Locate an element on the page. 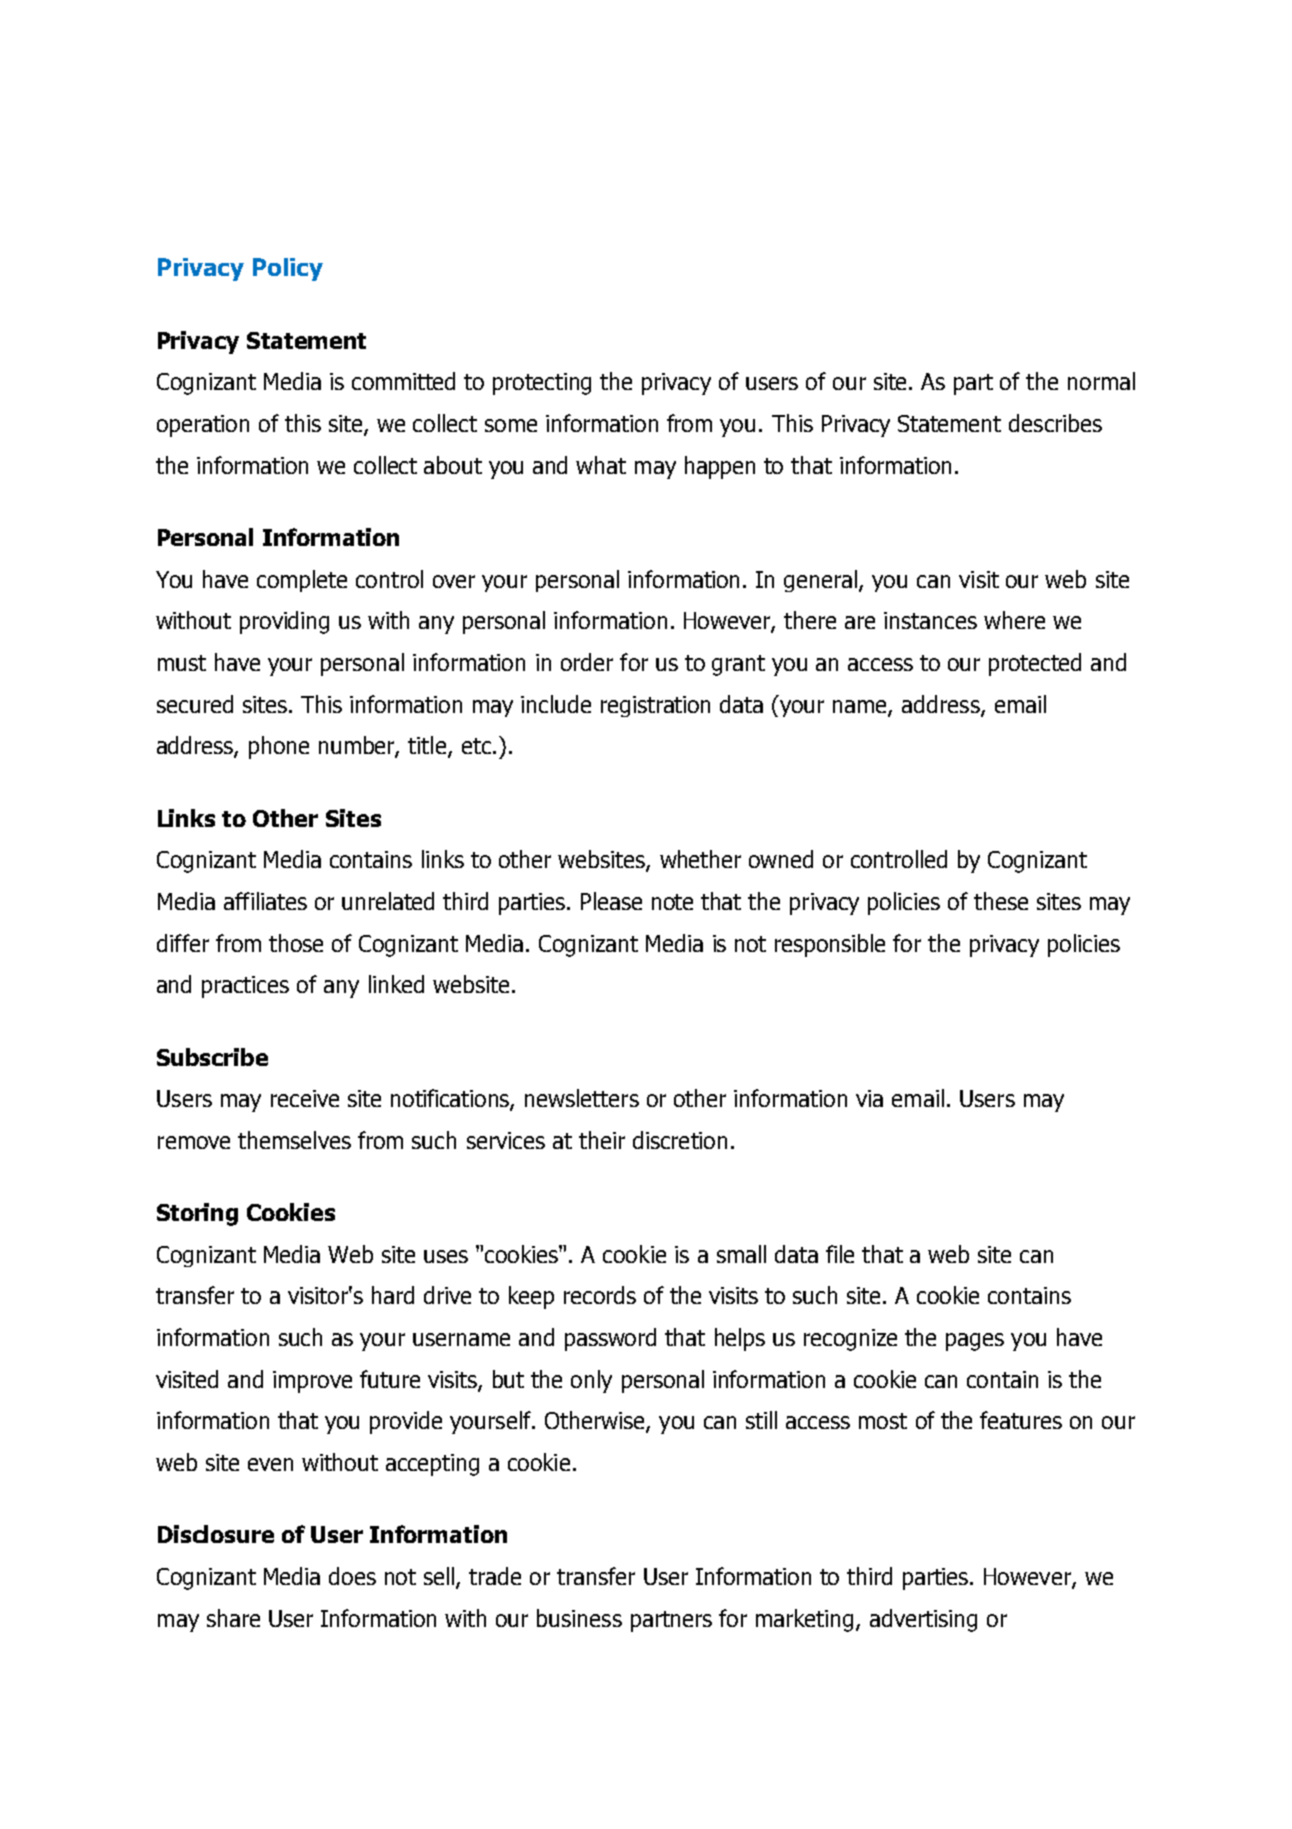 This page has width=1292, height=1829. Policy is located at coordinates (288, 269).
